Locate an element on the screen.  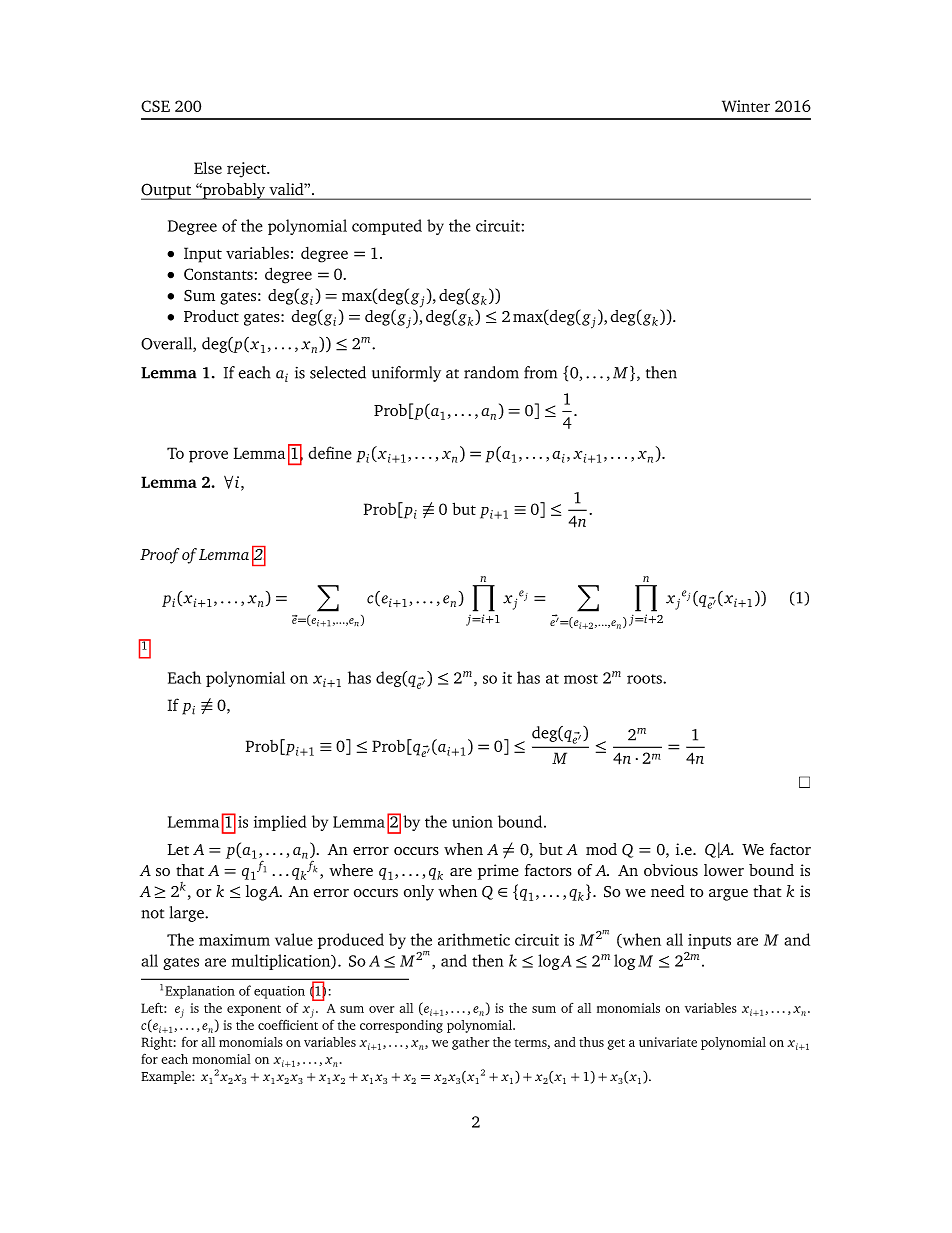
gather is located at coordinates (470, 1043).
